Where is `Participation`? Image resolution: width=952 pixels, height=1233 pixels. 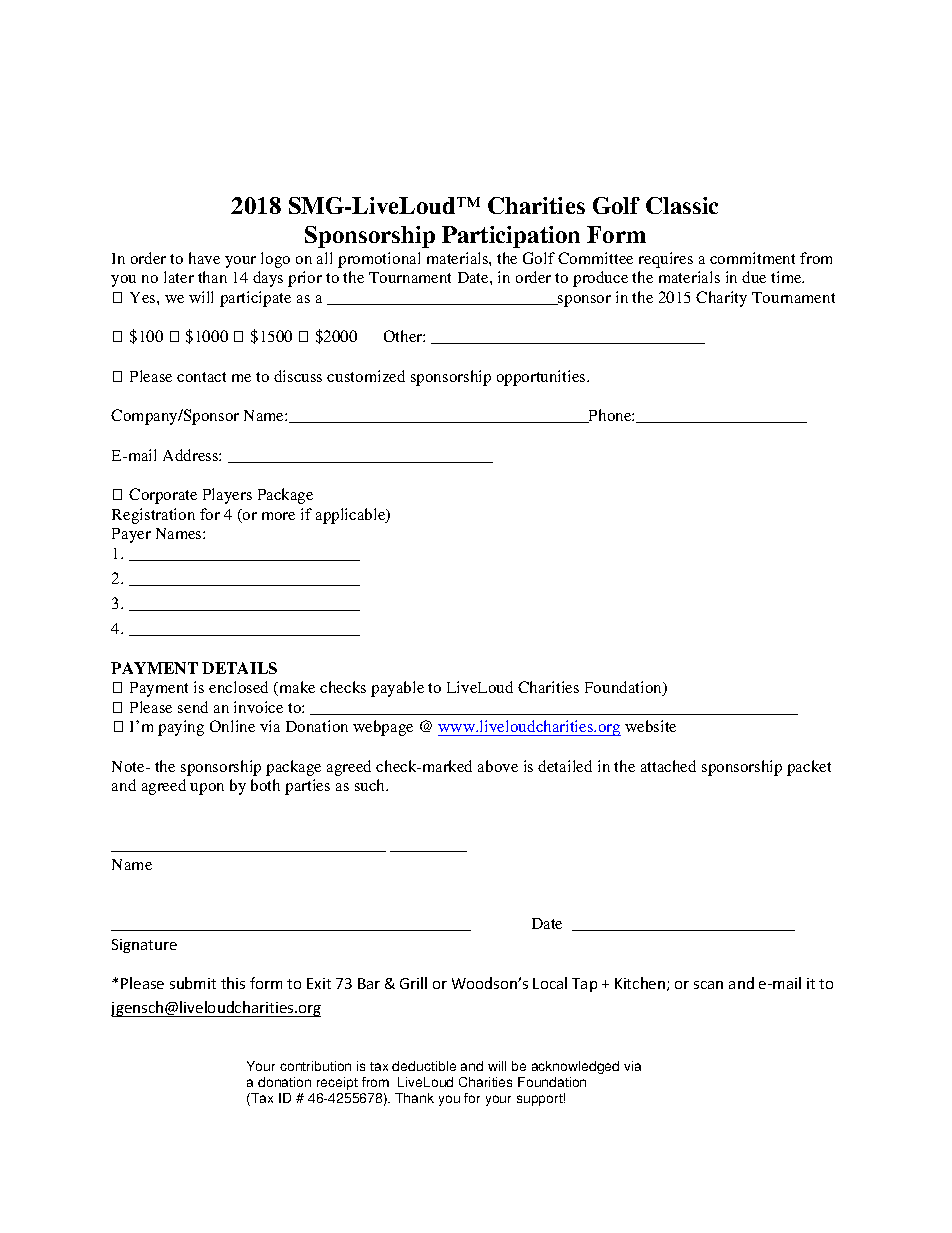
Participation is located at coordinates (511, 237).
